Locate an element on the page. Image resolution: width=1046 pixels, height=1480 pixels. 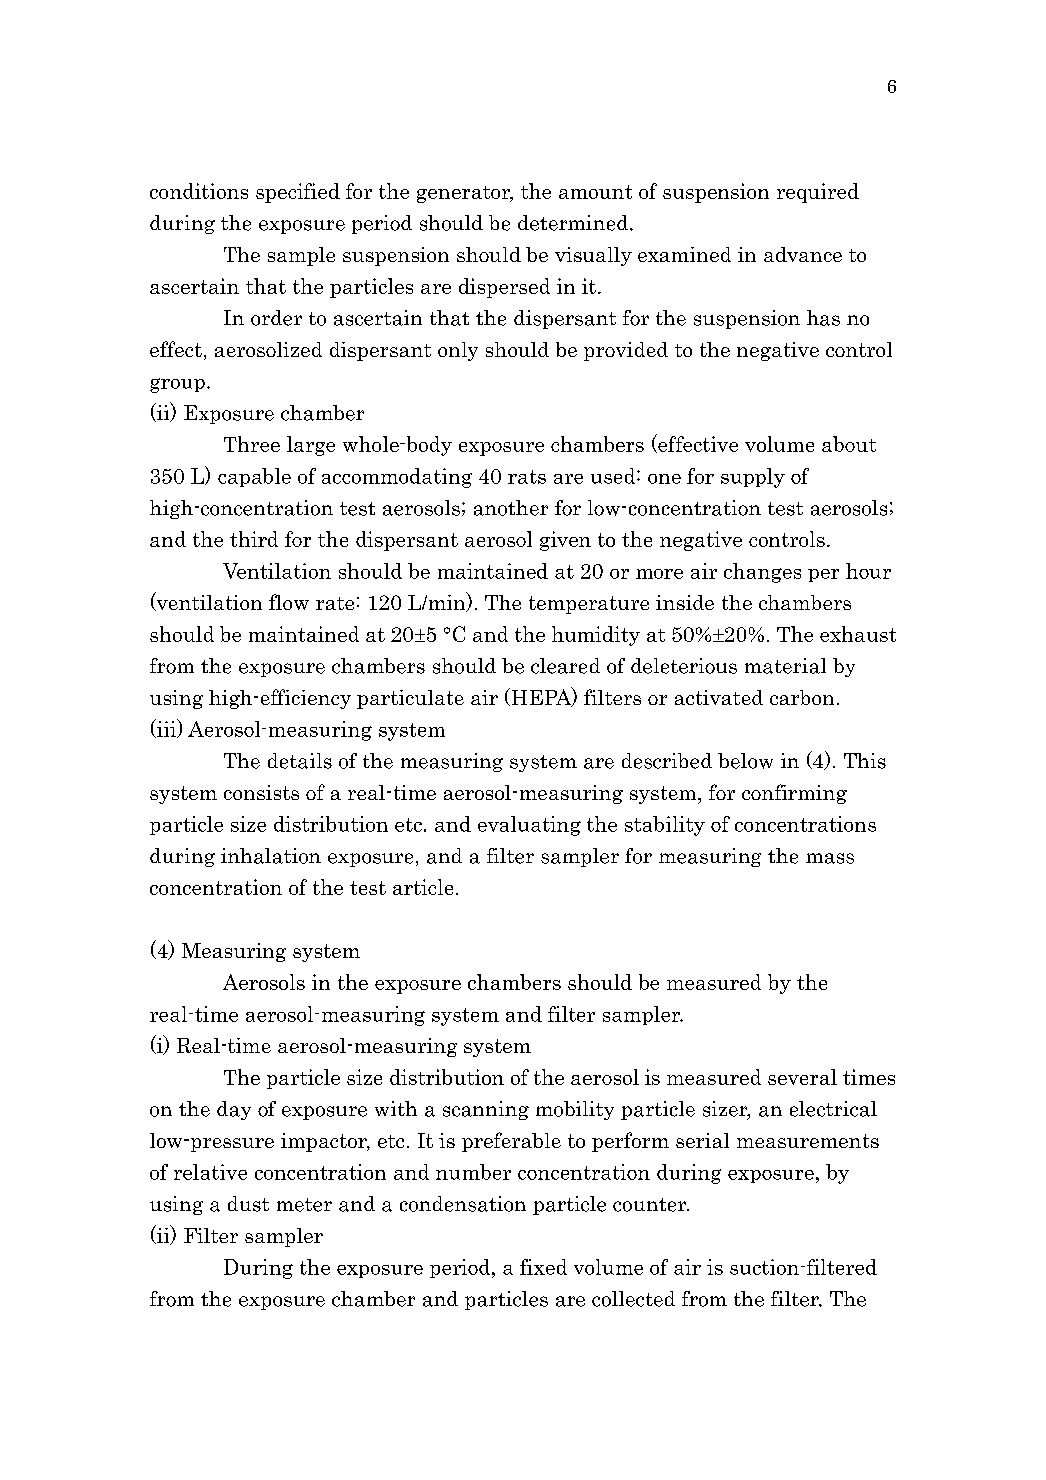
determined is located at coordinates (573, 223).
